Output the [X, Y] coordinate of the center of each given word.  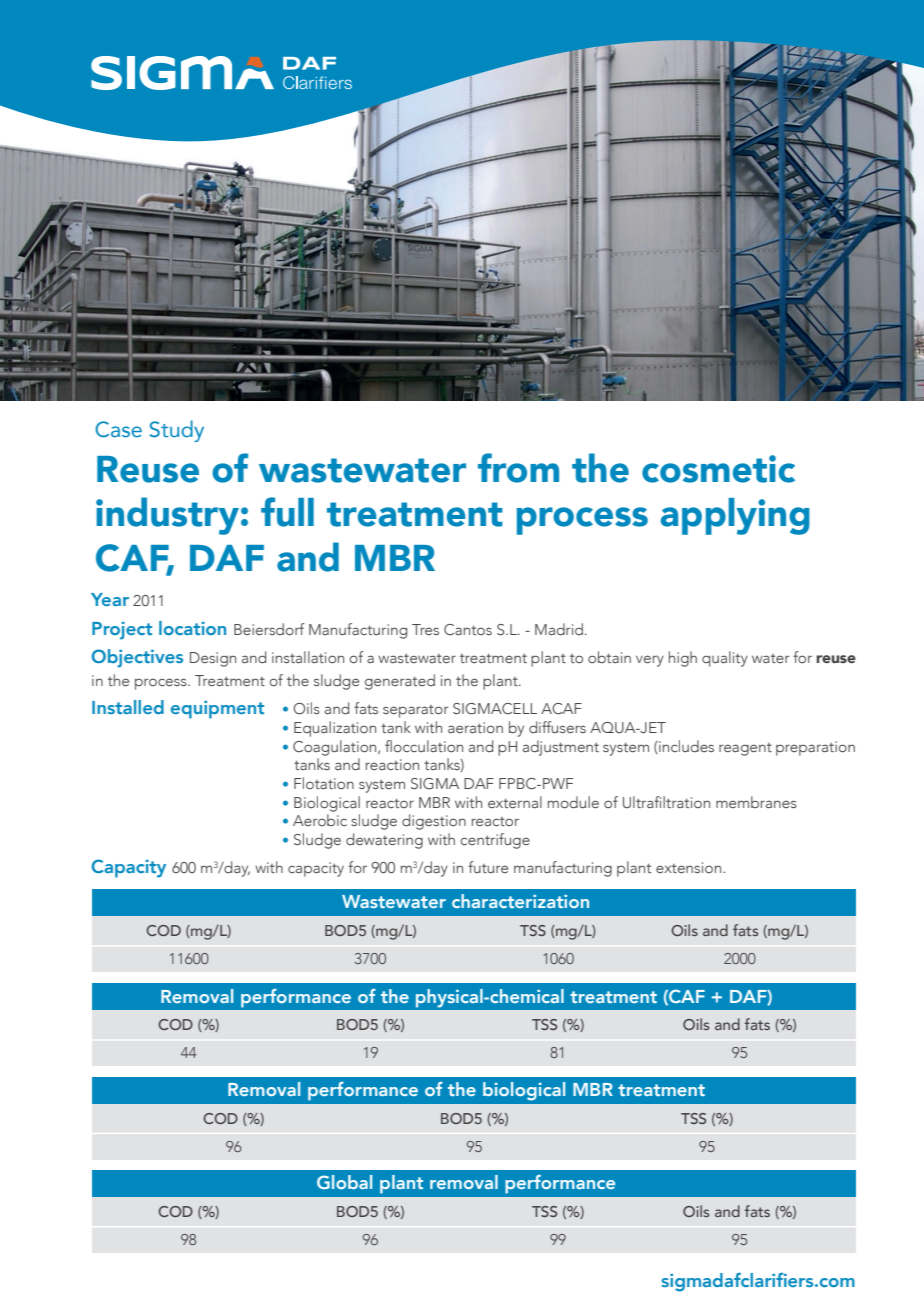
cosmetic [718, 469]
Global [344, 1182]
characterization [520, 901]
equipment [217, 709]
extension [690, 867]
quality [725, 659]
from [518, 468]
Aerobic [320, 820]
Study [177, 431]
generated [400, 682]
